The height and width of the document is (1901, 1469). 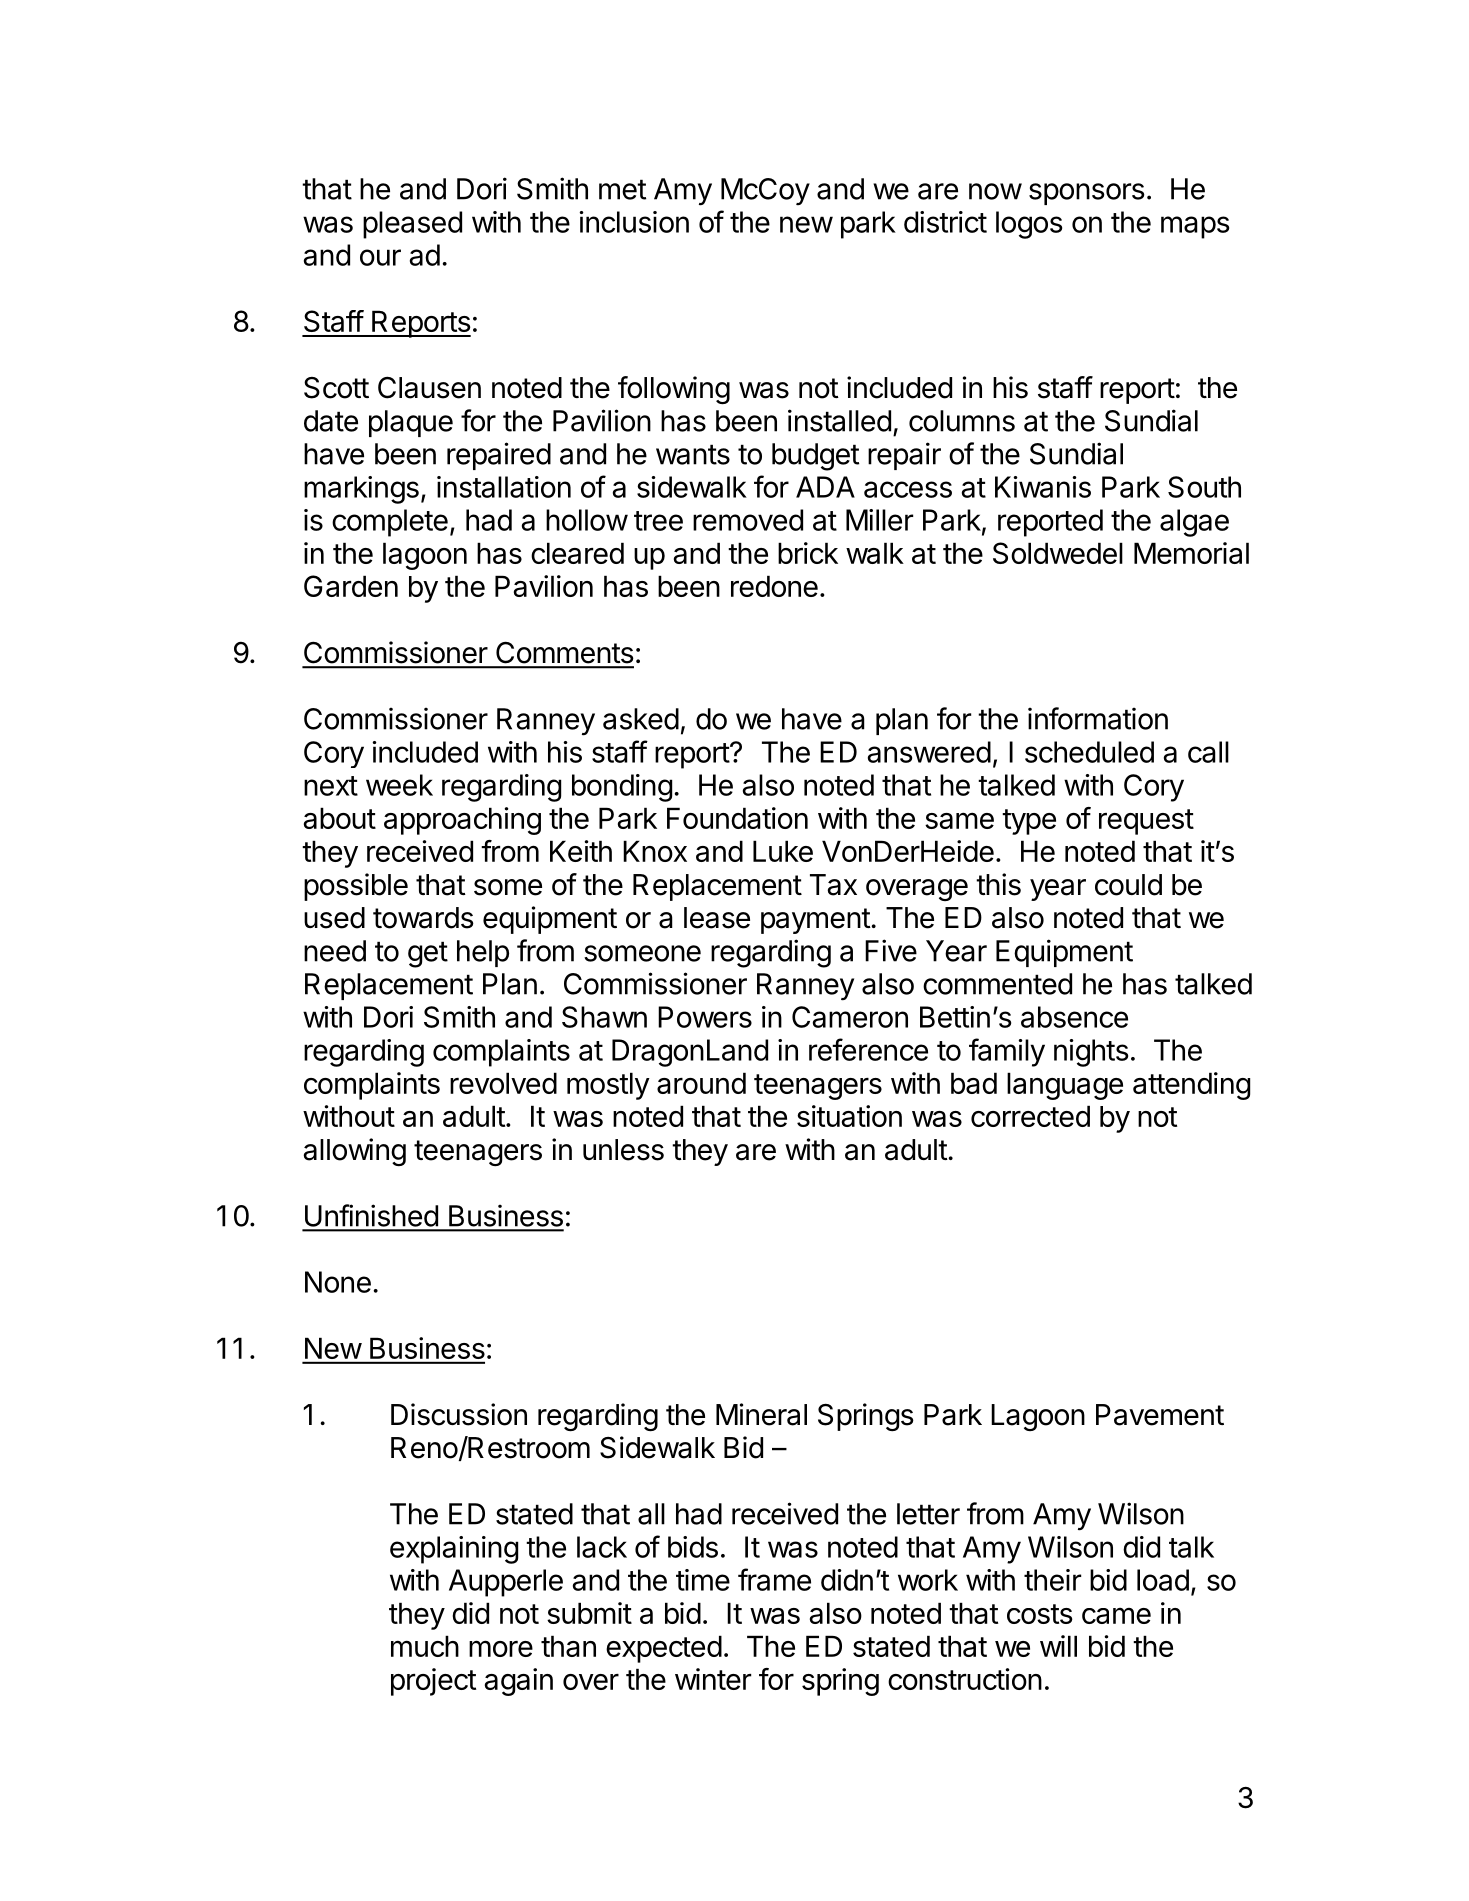 What do you see at coordinates (634, 222) in the document?
I see `inclusion` at bounding box center [634, 222].
